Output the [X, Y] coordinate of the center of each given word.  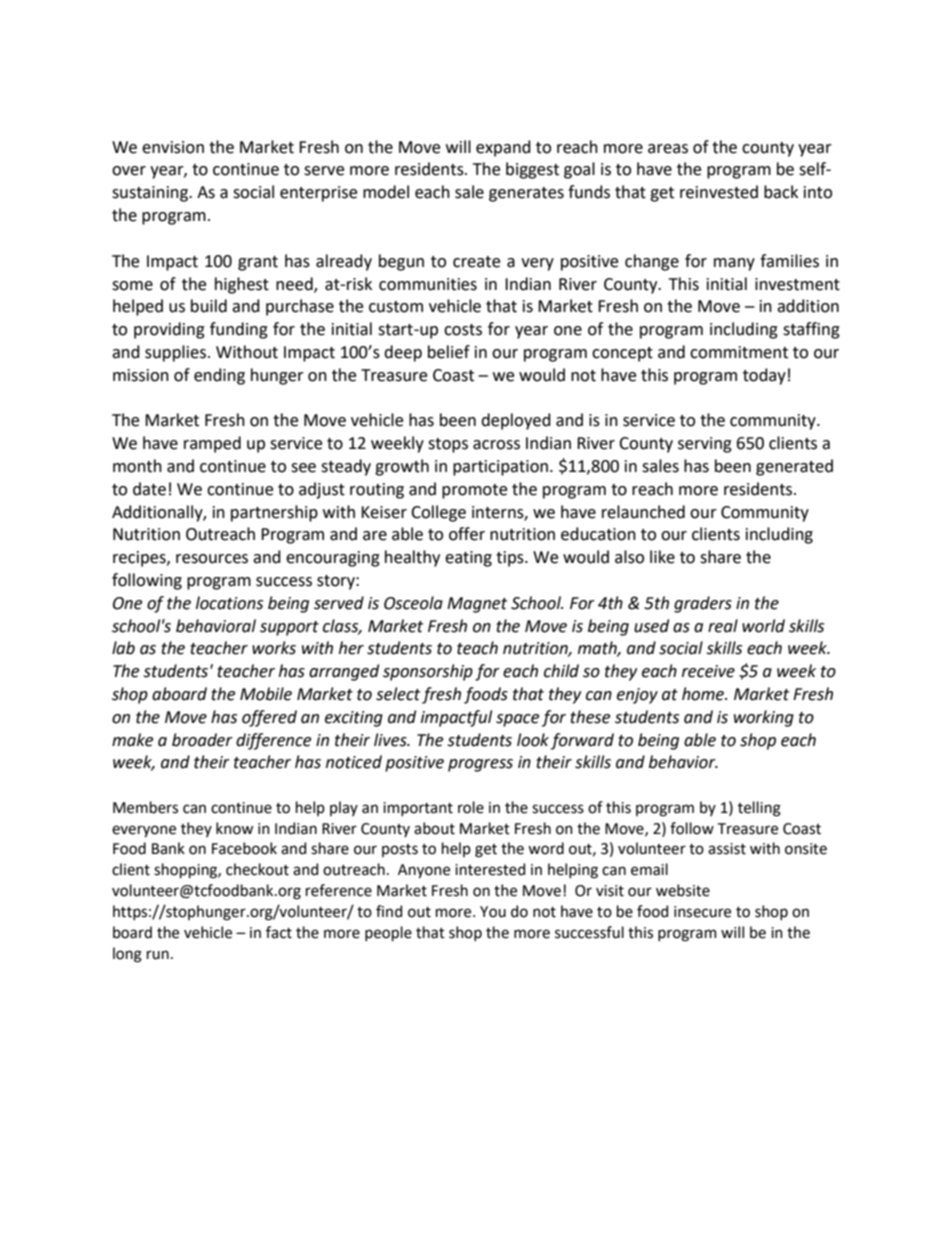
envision [173, 147]
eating [468, 559]
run [158, 955]
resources [212, 559]
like [662, 557]
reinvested [719, 192]
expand [503, 148]
